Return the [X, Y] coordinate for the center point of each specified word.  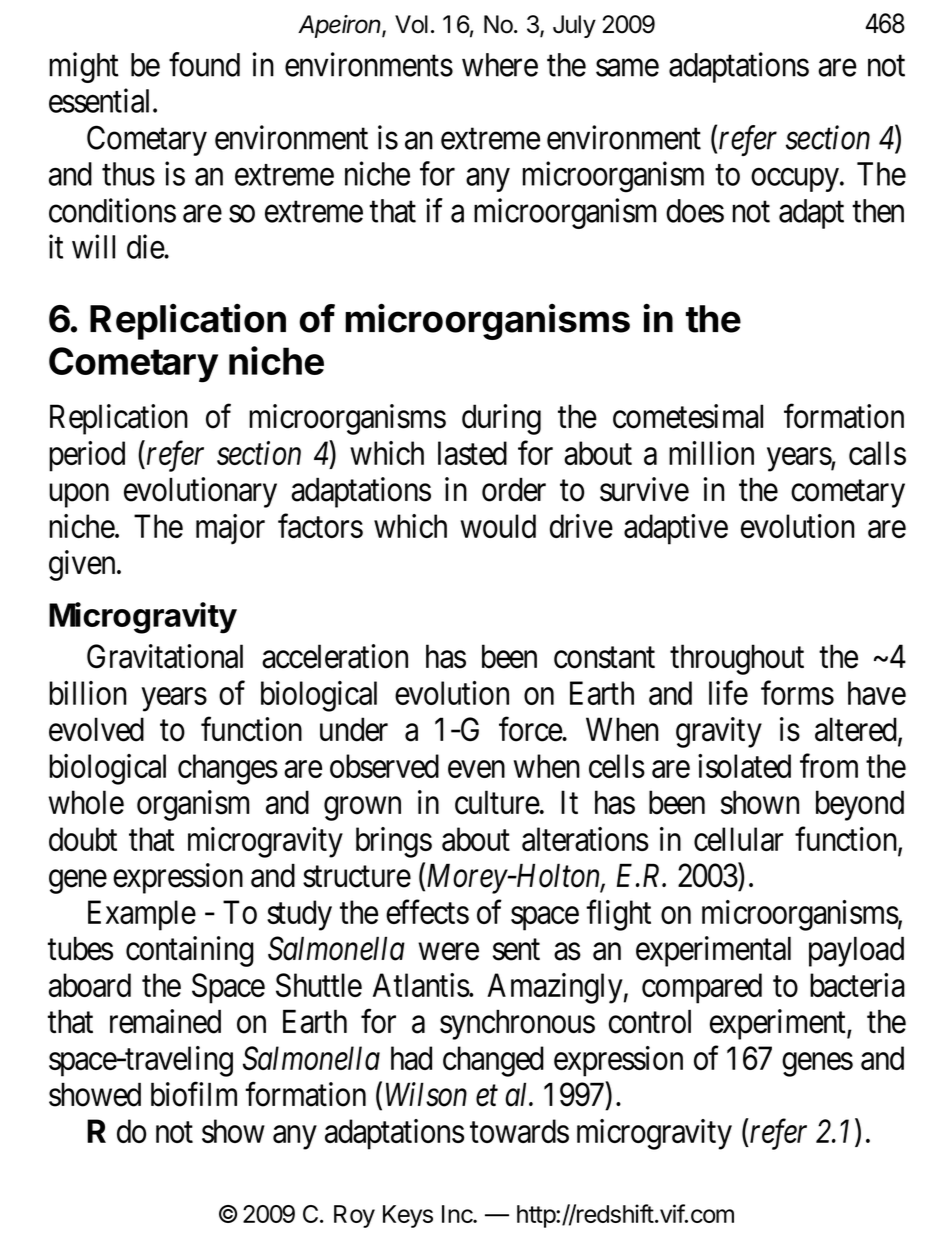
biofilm [194, 1094]
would [498, 526]
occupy [796, 180]
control [650, 1021]
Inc [458, 1214]
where [500, 65]
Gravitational [165, 656]
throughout [737, 659]
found [204, 64]
